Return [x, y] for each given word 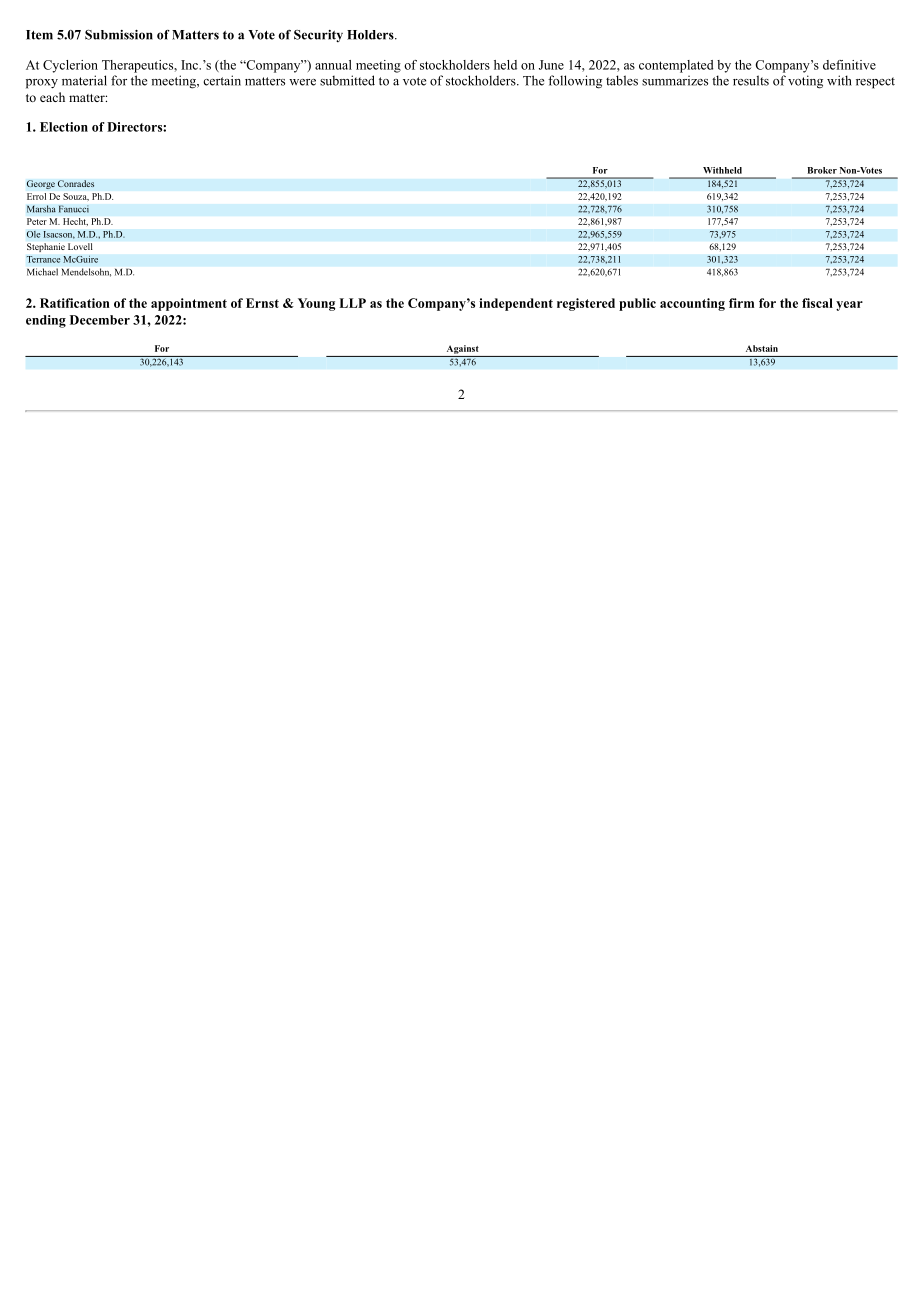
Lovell [80, 246]
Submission [119, 35]
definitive [849, 65]
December [100, 320]
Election [64, 127]
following [575, 82]
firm [741, 303]
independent [516, 304]
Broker [822, 170]
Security [318, 36]
